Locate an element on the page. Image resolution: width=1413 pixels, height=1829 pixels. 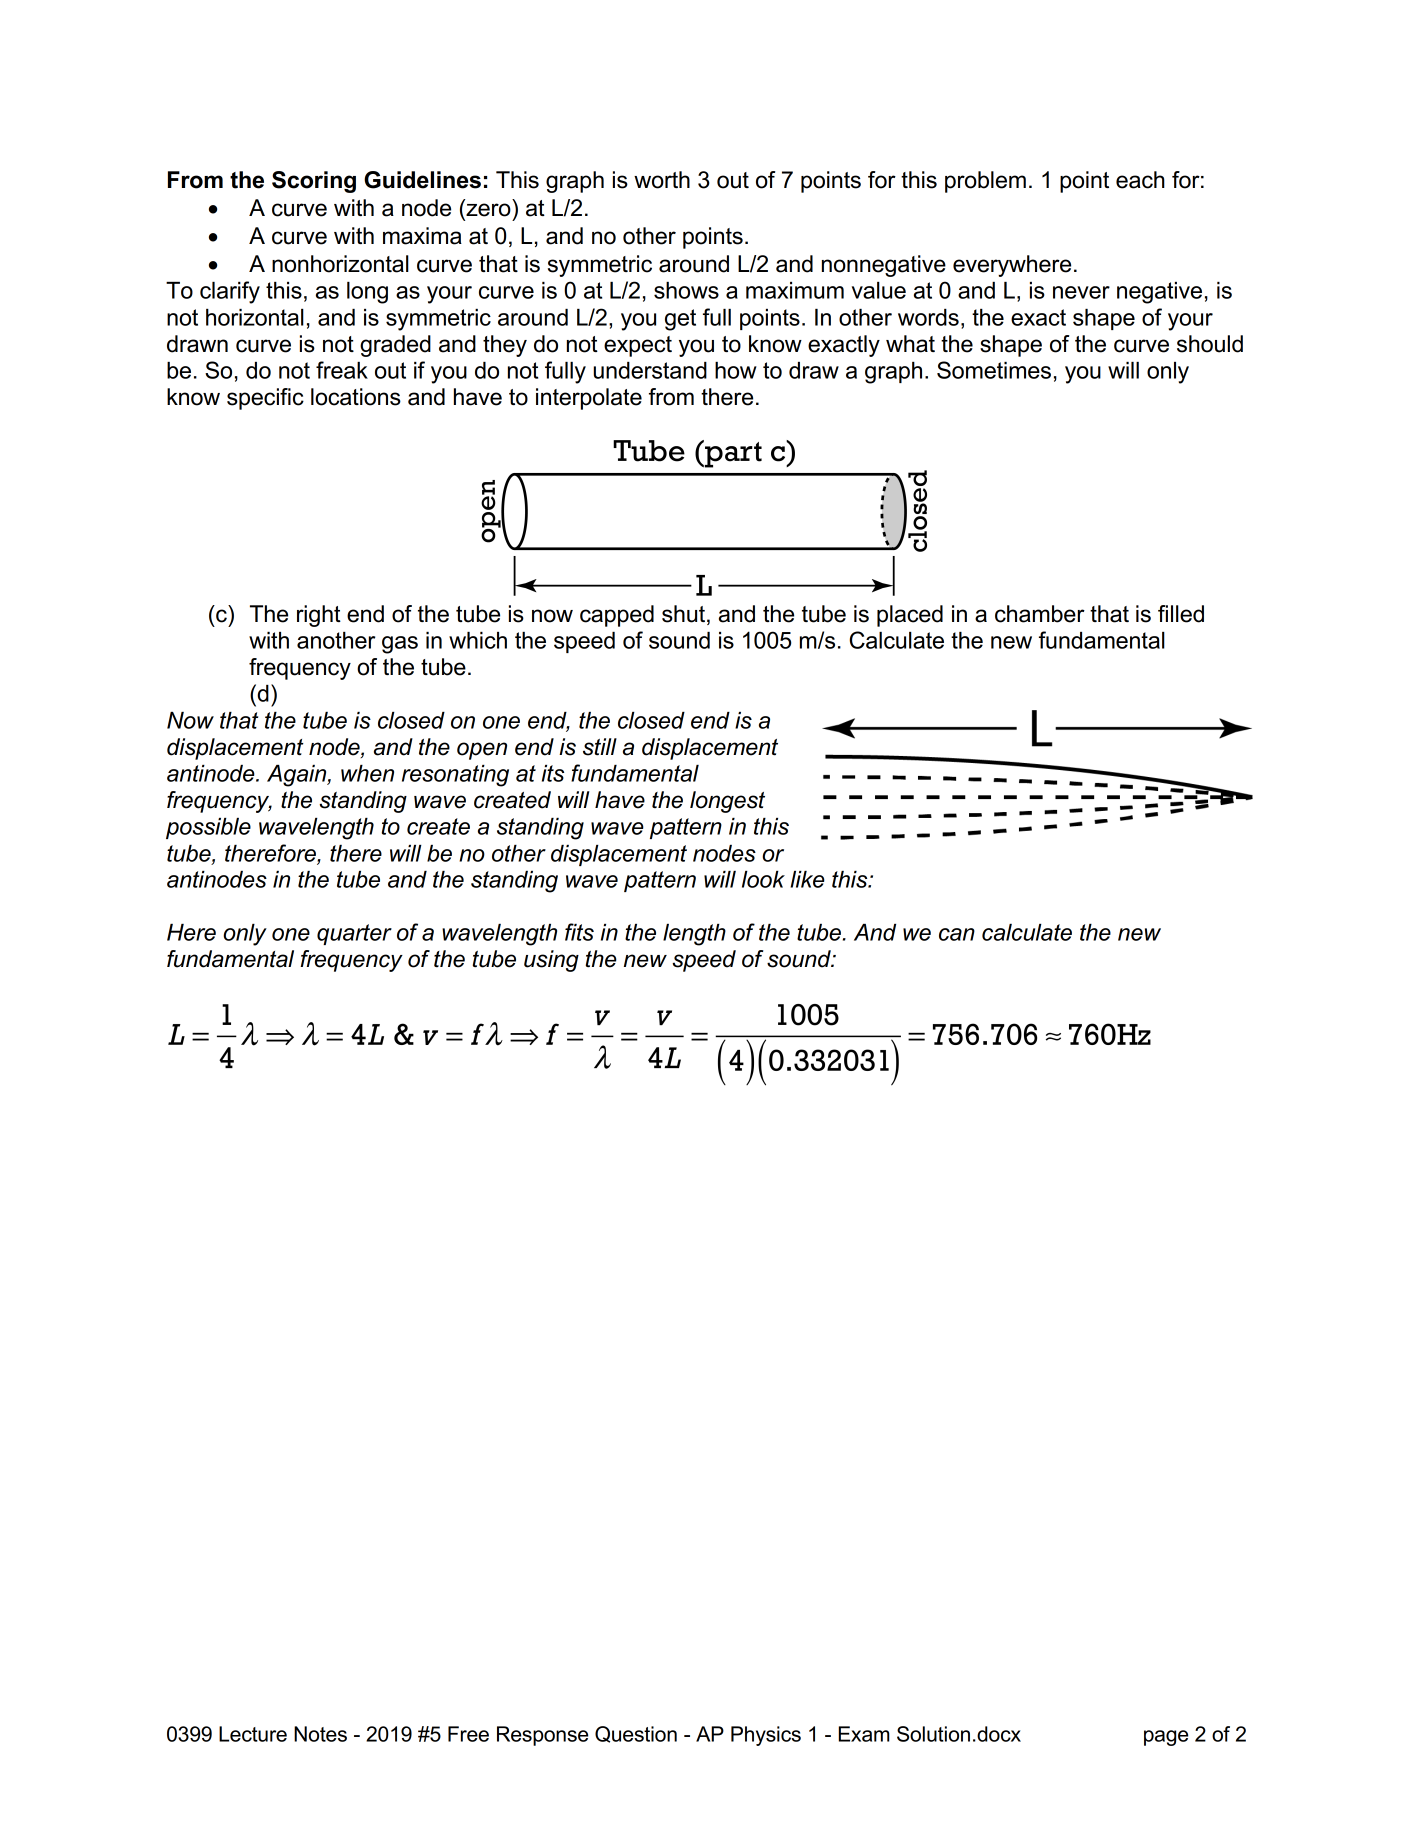
Physics is located at coordinates (766, 1736).
